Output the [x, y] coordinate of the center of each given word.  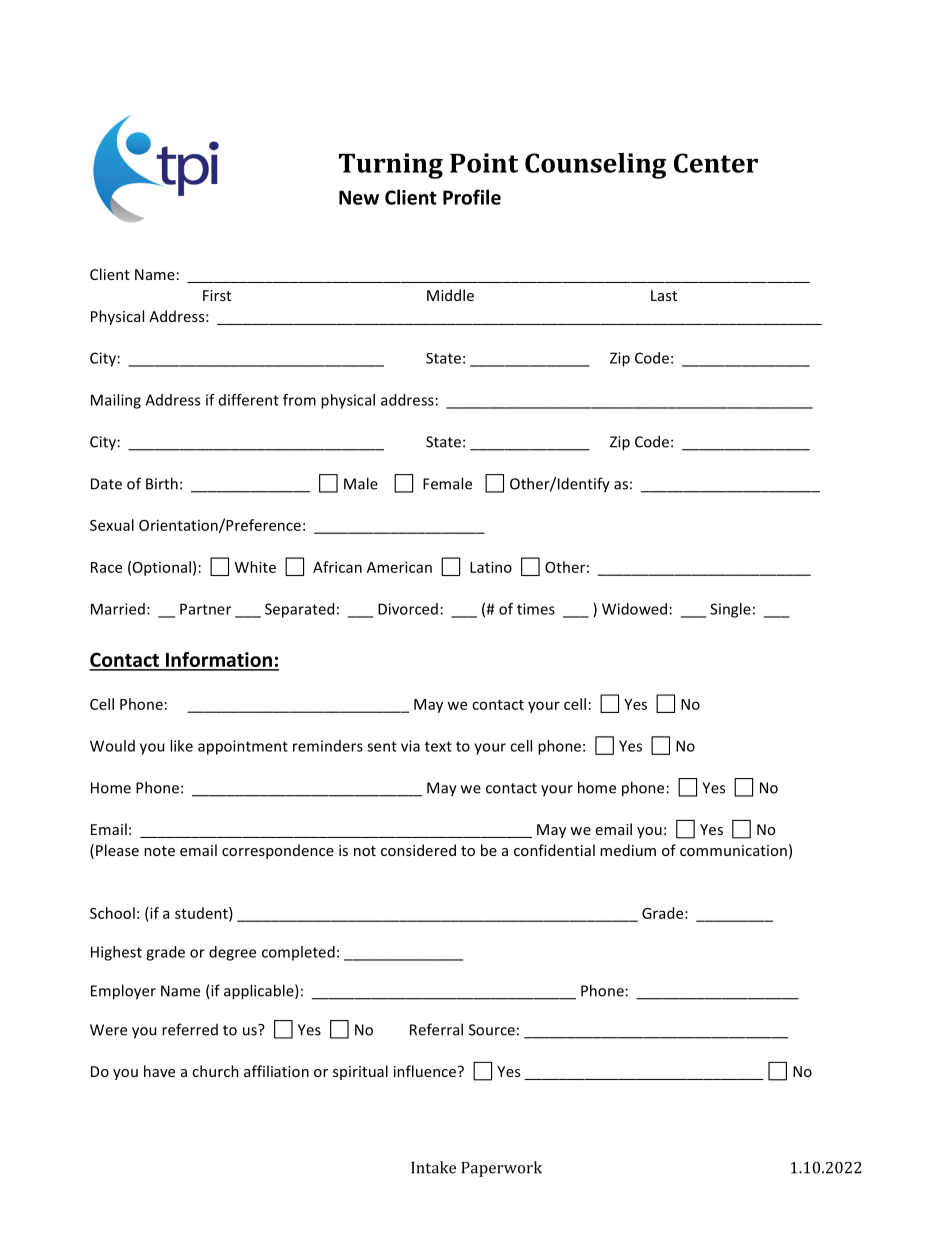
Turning [391, 166]
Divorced [408, 609]
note [159, 851]
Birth [162, 483]
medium [628, 850]
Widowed [634, 609]
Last [664, 295]
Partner [205, 609]
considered [418, 850]
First [217, 295]
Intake [433, 1167]
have [159, 1071]
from [299, 400]
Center [716, 163]
